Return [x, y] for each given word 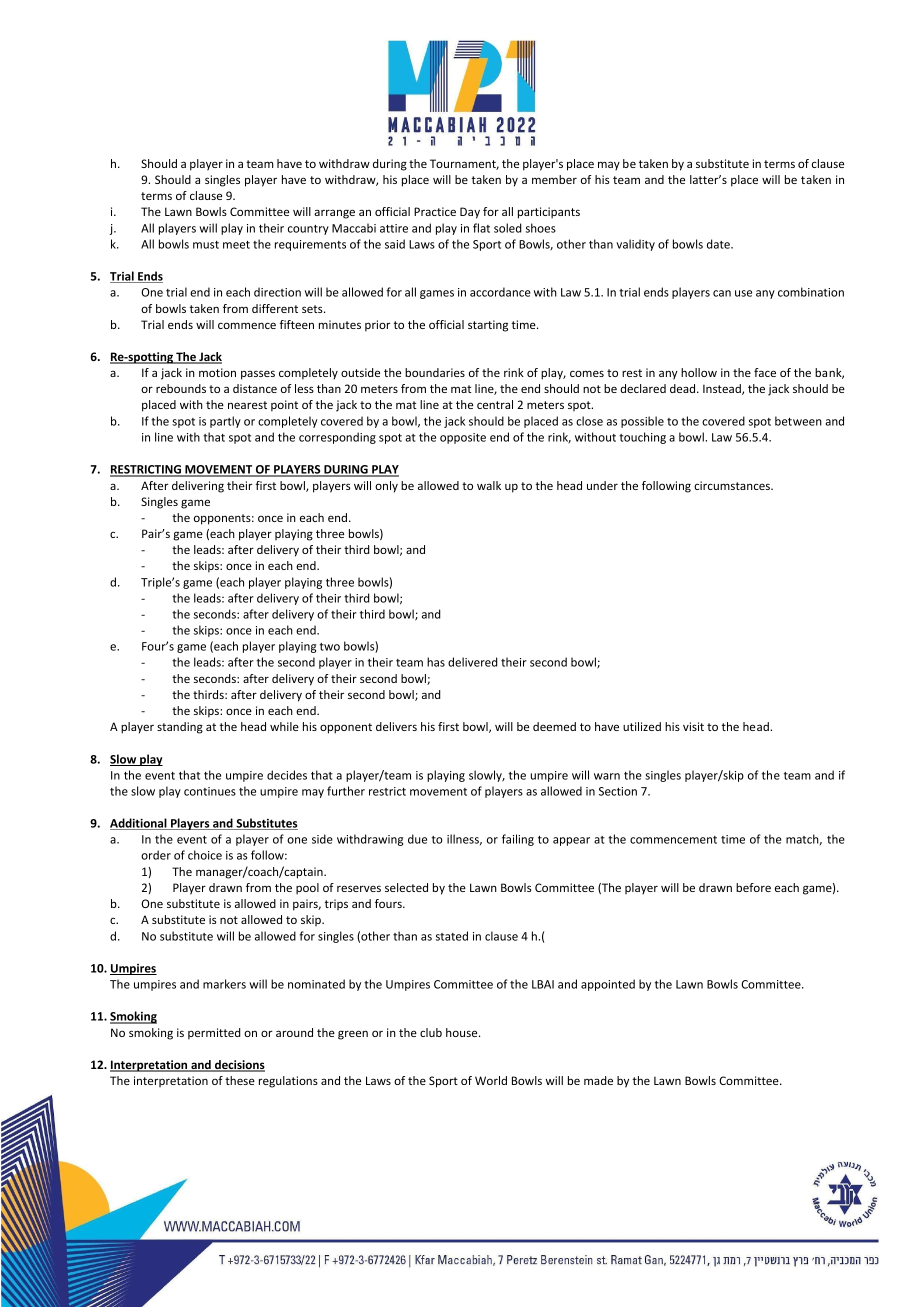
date [719, 244]
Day [470, 213]
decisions [239, 1066]
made [598, 1080]
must [206, 245]
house [463, 1032]
